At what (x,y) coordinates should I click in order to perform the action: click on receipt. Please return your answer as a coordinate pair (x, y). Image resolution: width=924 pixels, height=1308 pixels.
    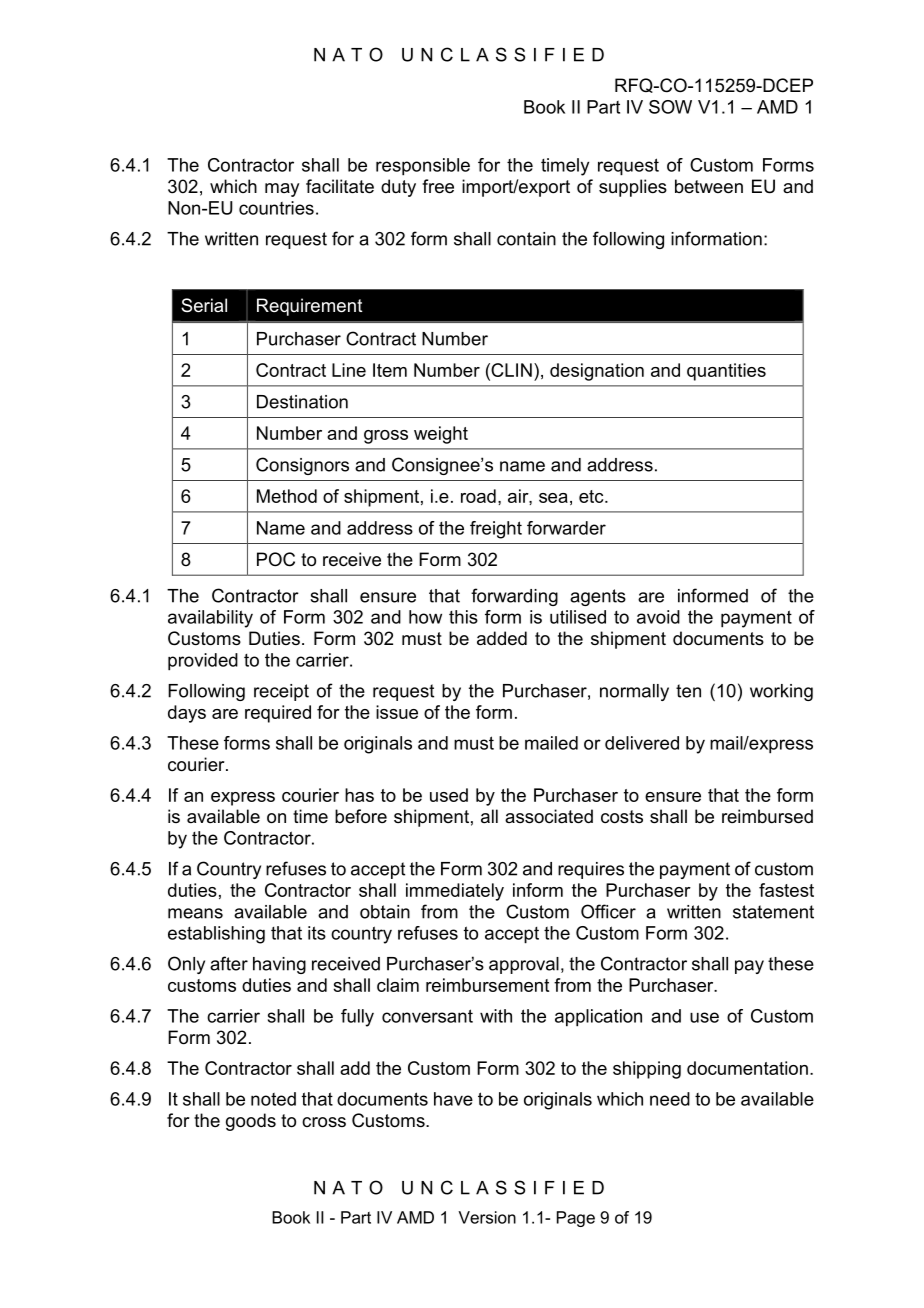
    Looking at the image, I should click on (281, 692).
